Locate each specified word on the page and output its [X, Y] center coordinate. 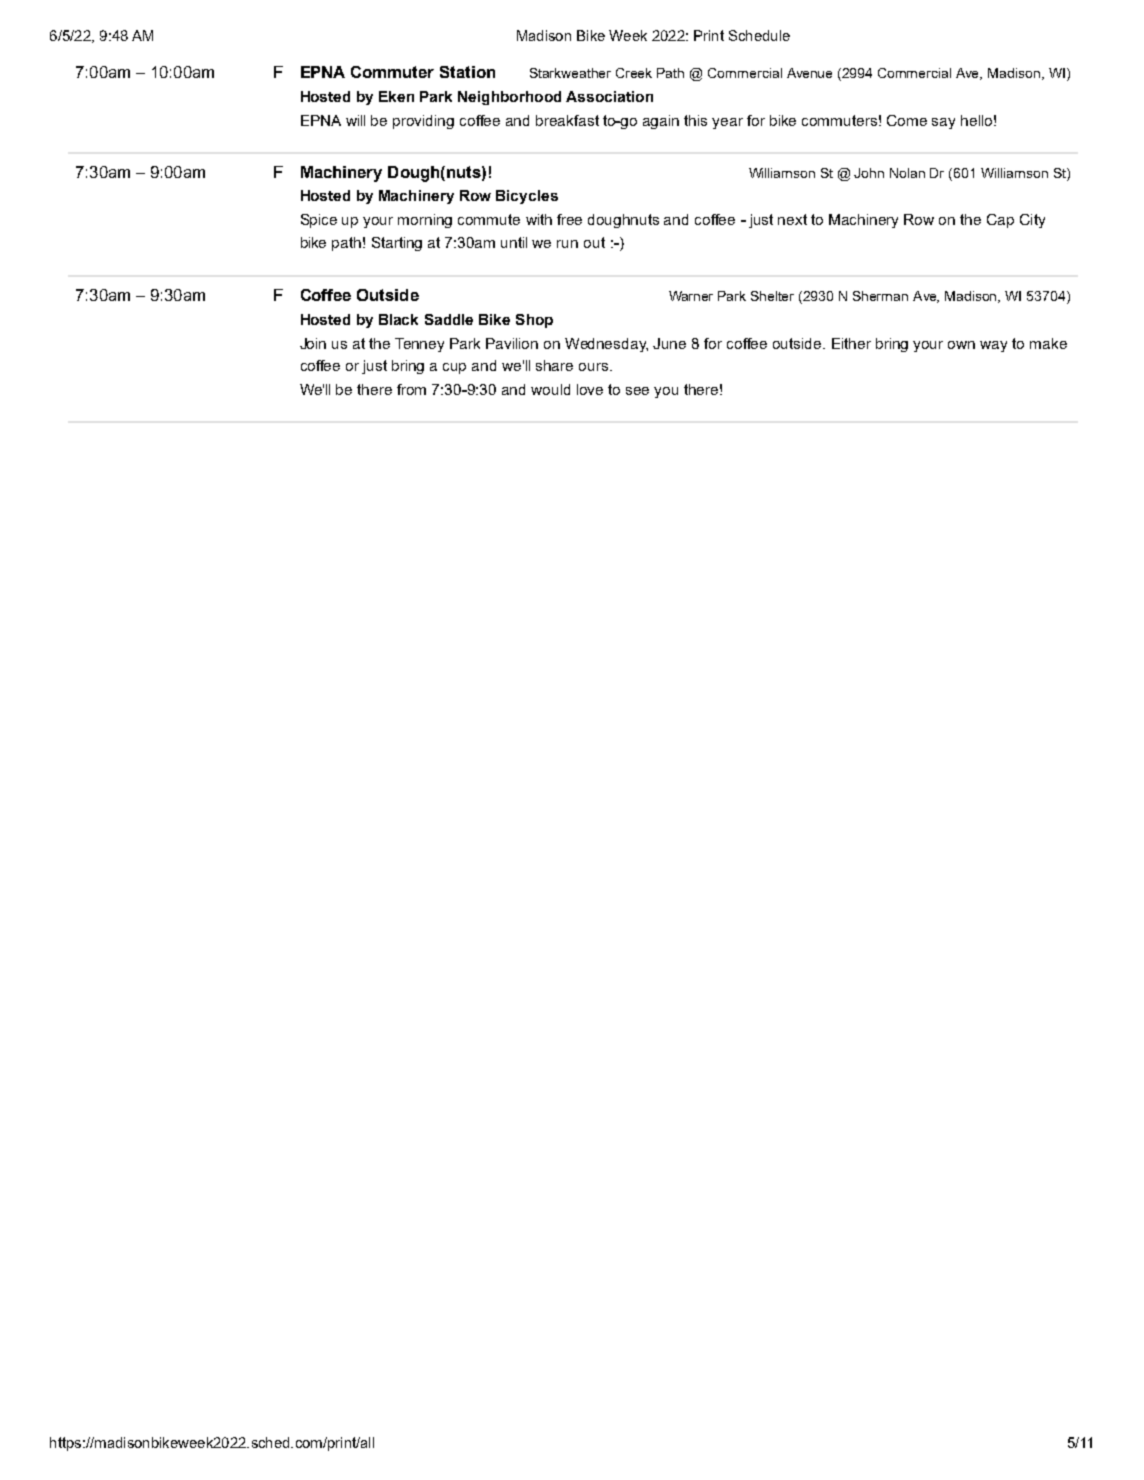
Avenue [809, 73]
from [411, 389]
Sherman [880, 296]
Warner [691, 296]
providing [423, 122]
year [727, 123]
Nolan [907, 173]
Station [467, 72]
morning [425, 221]
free [569, 219]
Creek [634, 73]
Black [398, 319]
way [993, 346]
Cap [1000, 221]
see [637, 391]
